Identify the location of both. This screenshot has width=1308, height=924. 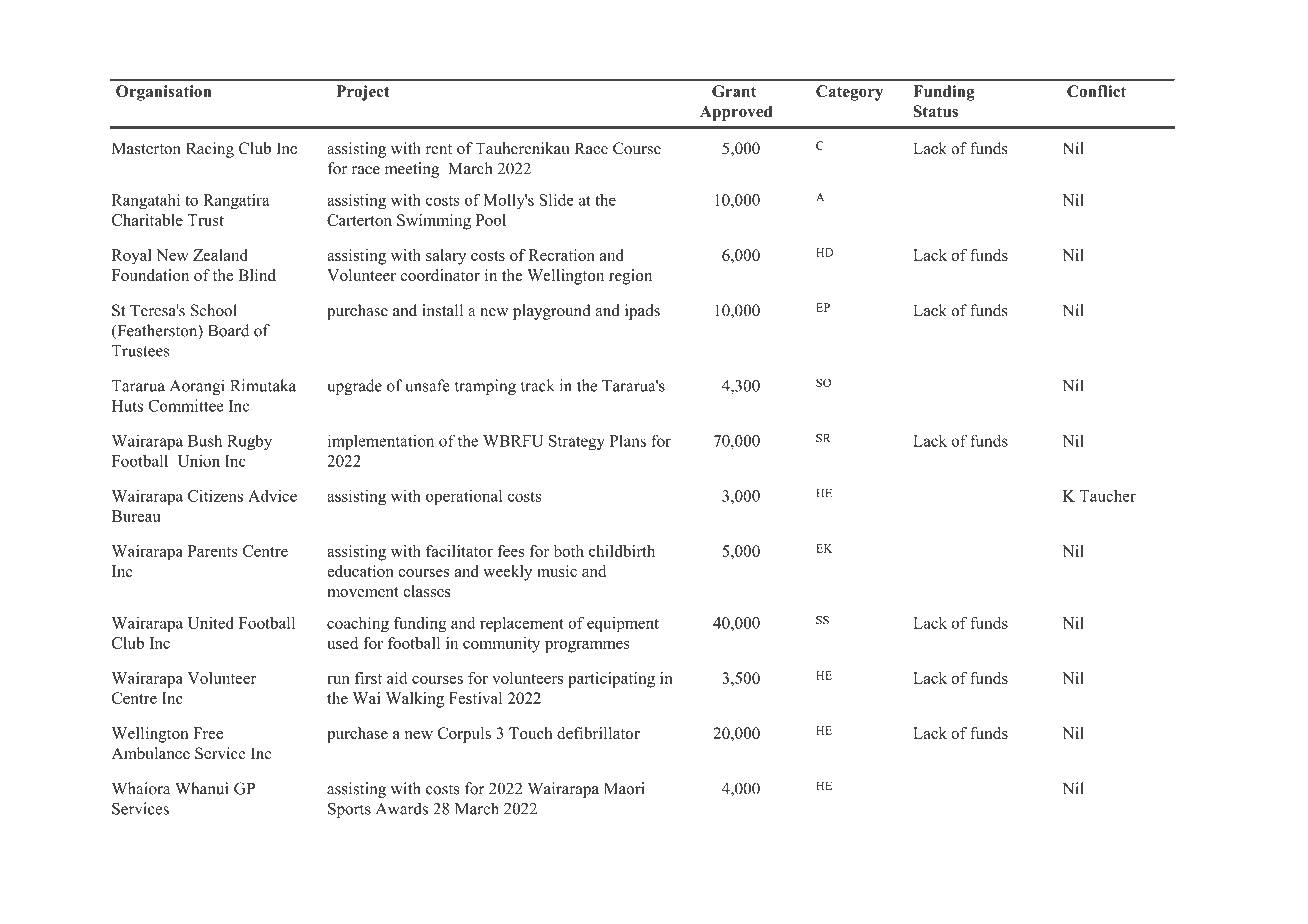
(569, 551).
